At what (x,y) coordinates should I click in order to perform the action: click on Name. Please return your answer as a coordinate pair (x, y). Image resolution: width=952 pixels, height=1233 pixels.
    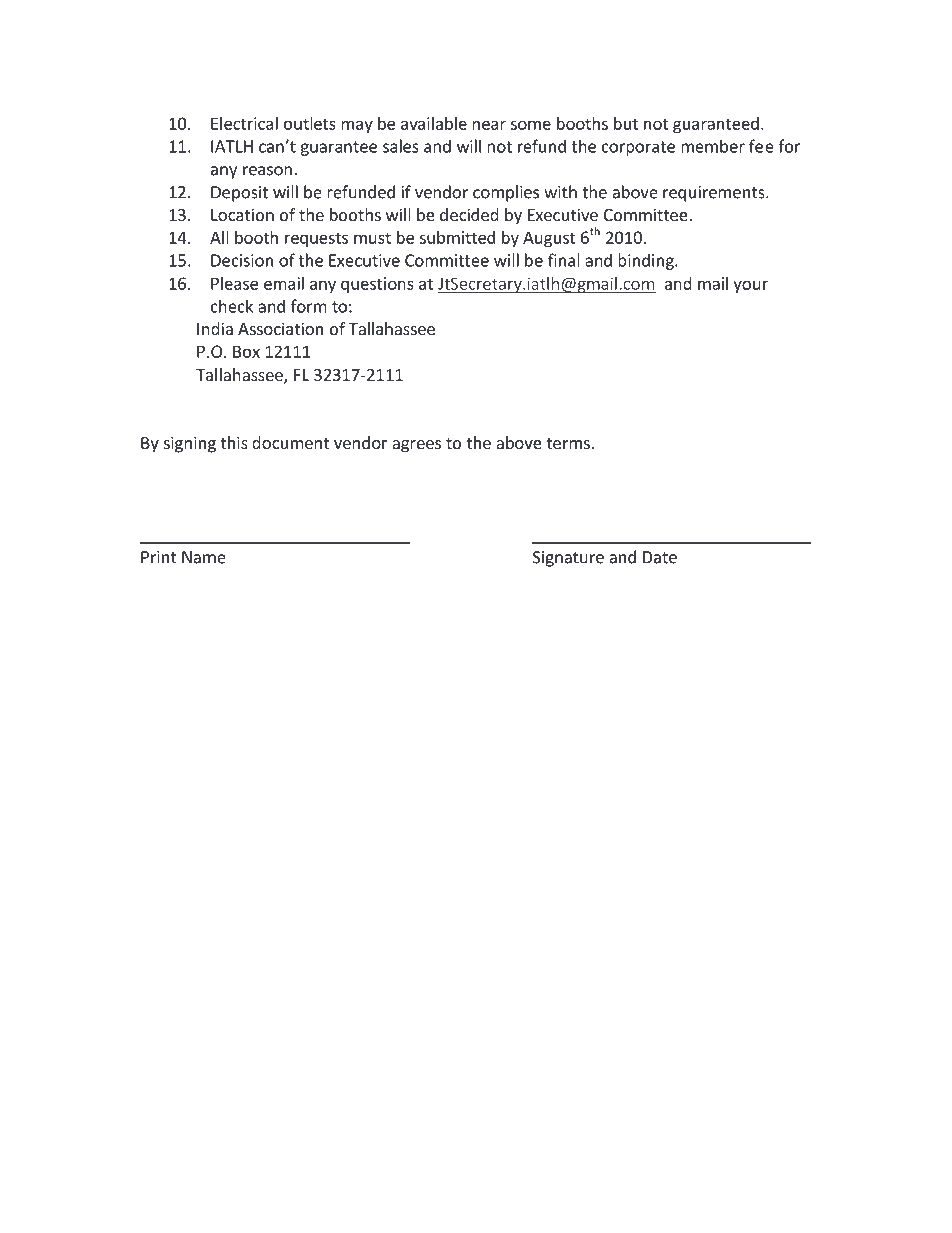
    Looking at the image, I should click on (204, 557).
